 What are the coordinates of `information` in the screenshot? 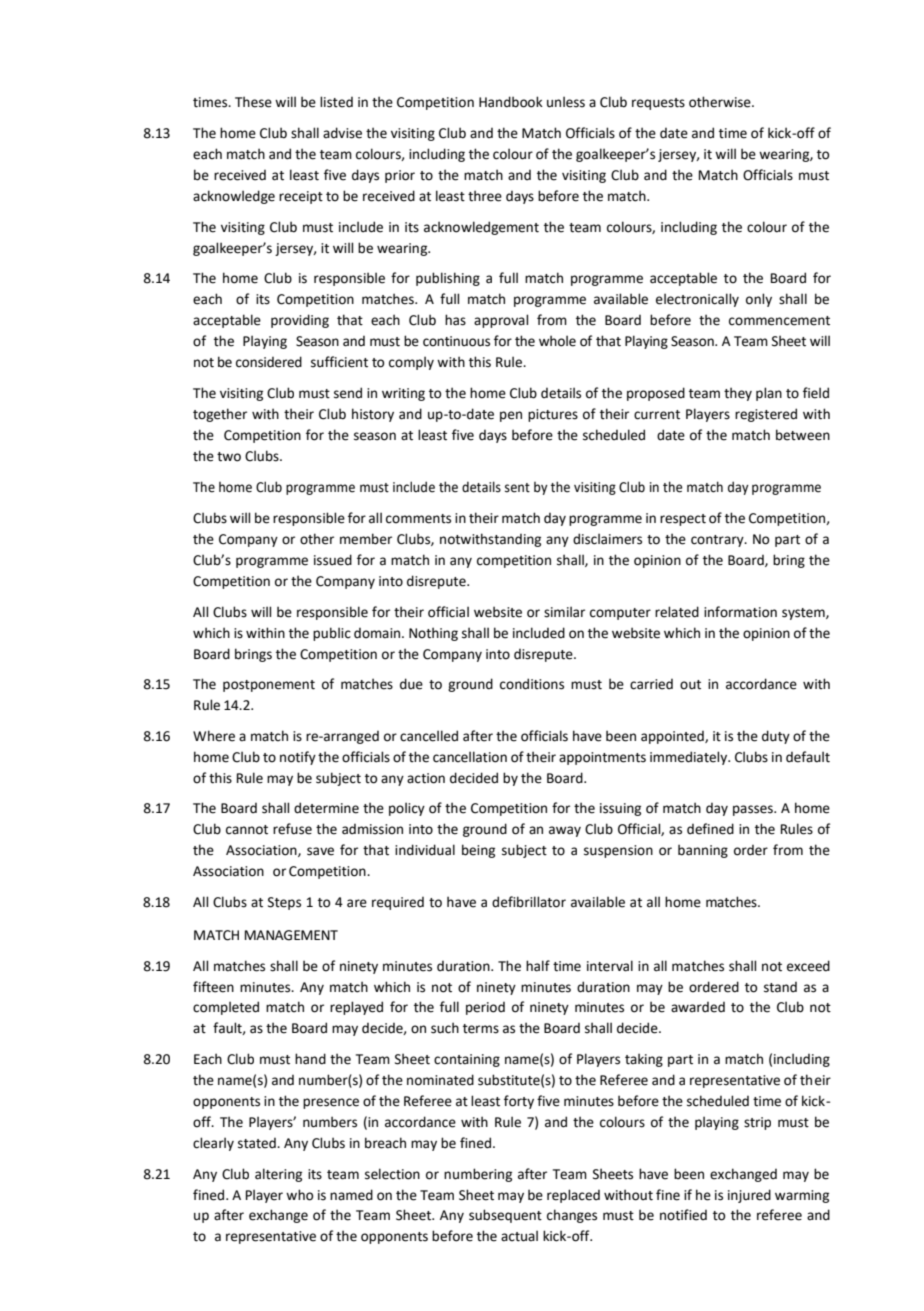 It's located at (740, 612).
